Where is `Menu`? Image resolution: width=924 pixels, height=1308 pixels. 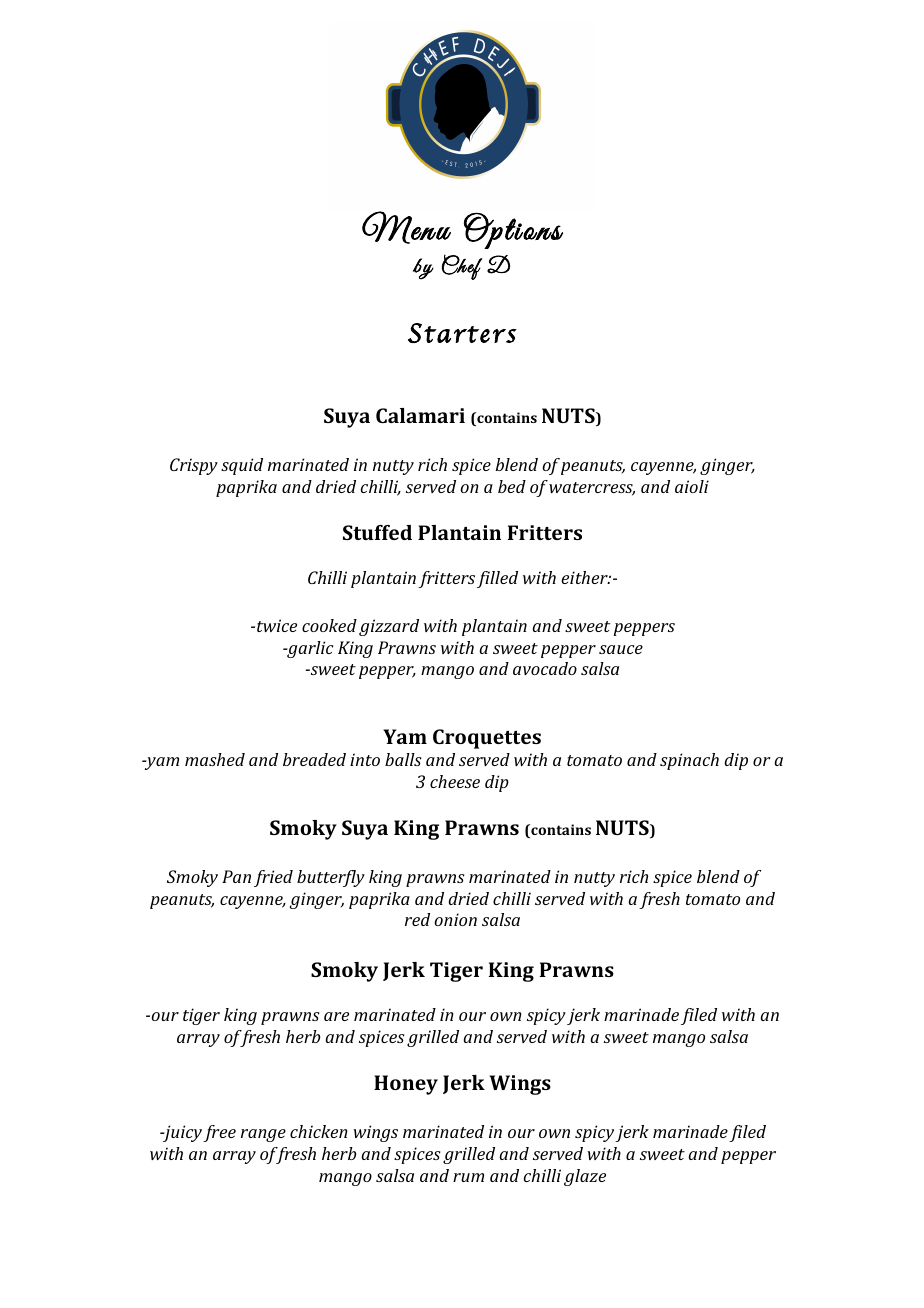
Menu is located at coordinates (406, 227).
